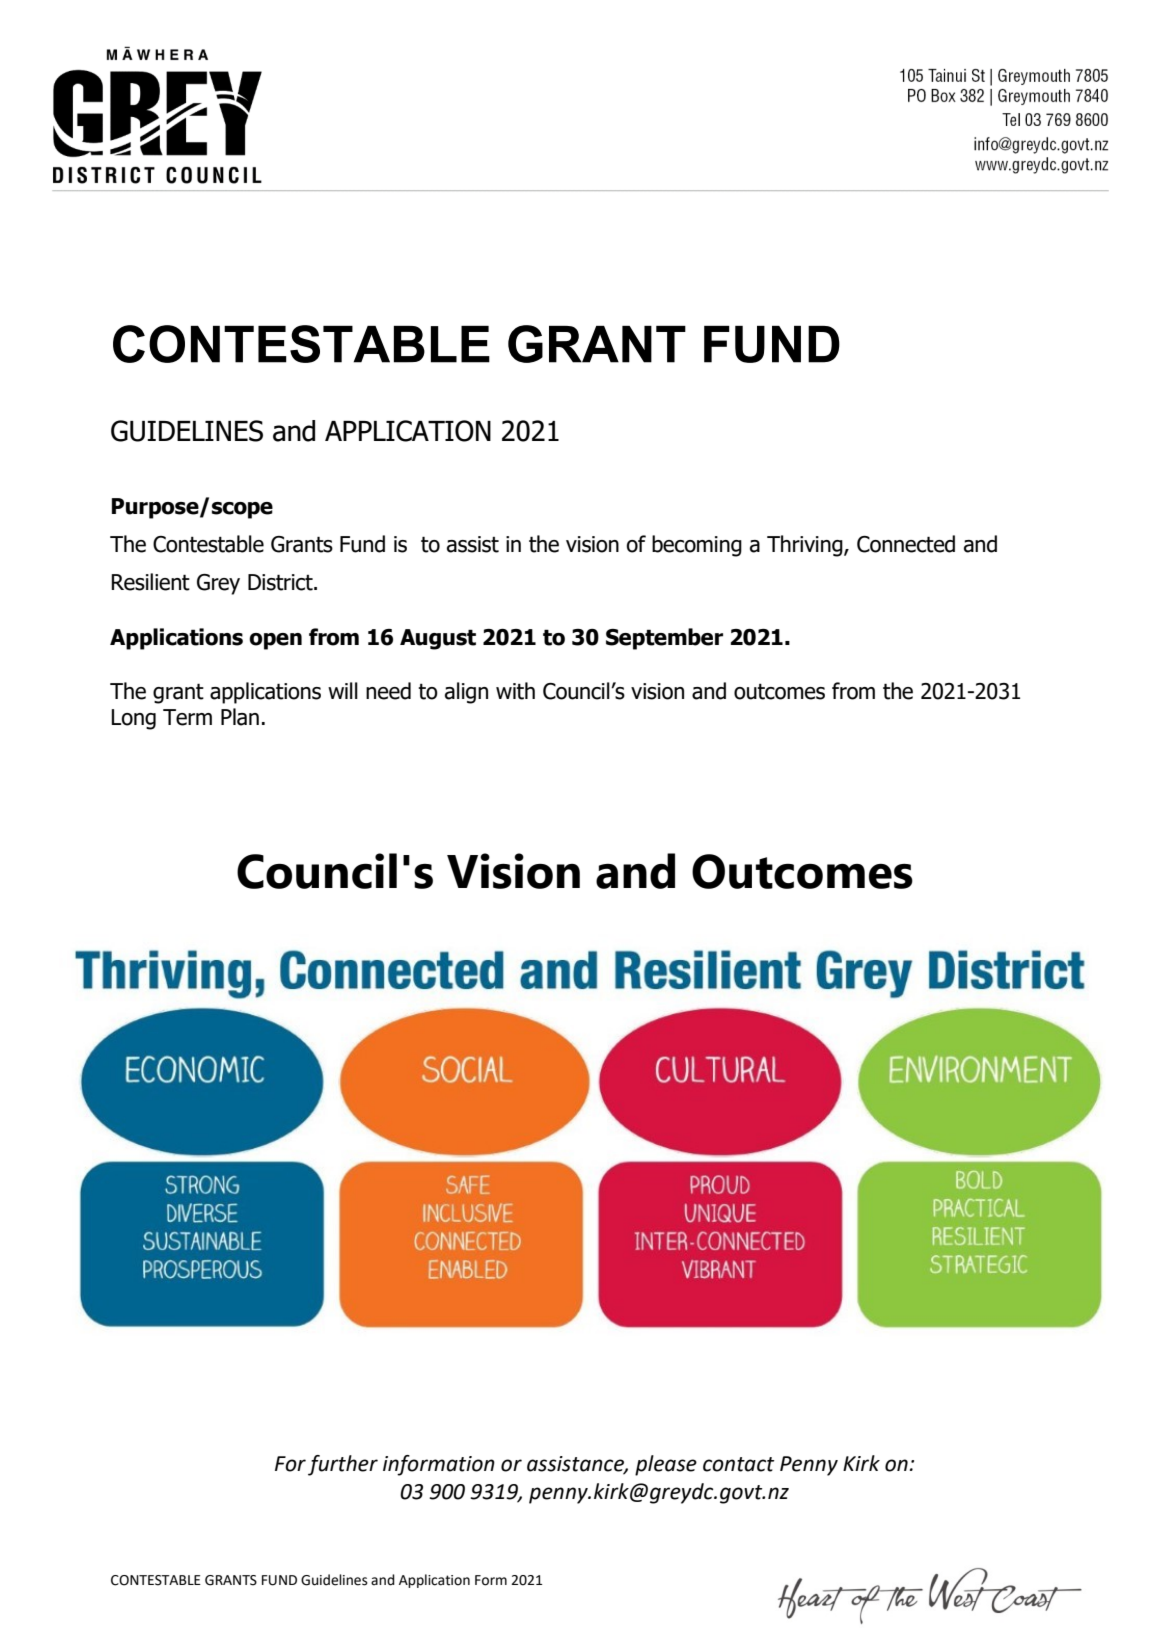 Image resolution: width=1163 pixels, height=1645 pixels. Describe the element at coordinates (664, 639) in the screenshot. I see `September` at that location.
